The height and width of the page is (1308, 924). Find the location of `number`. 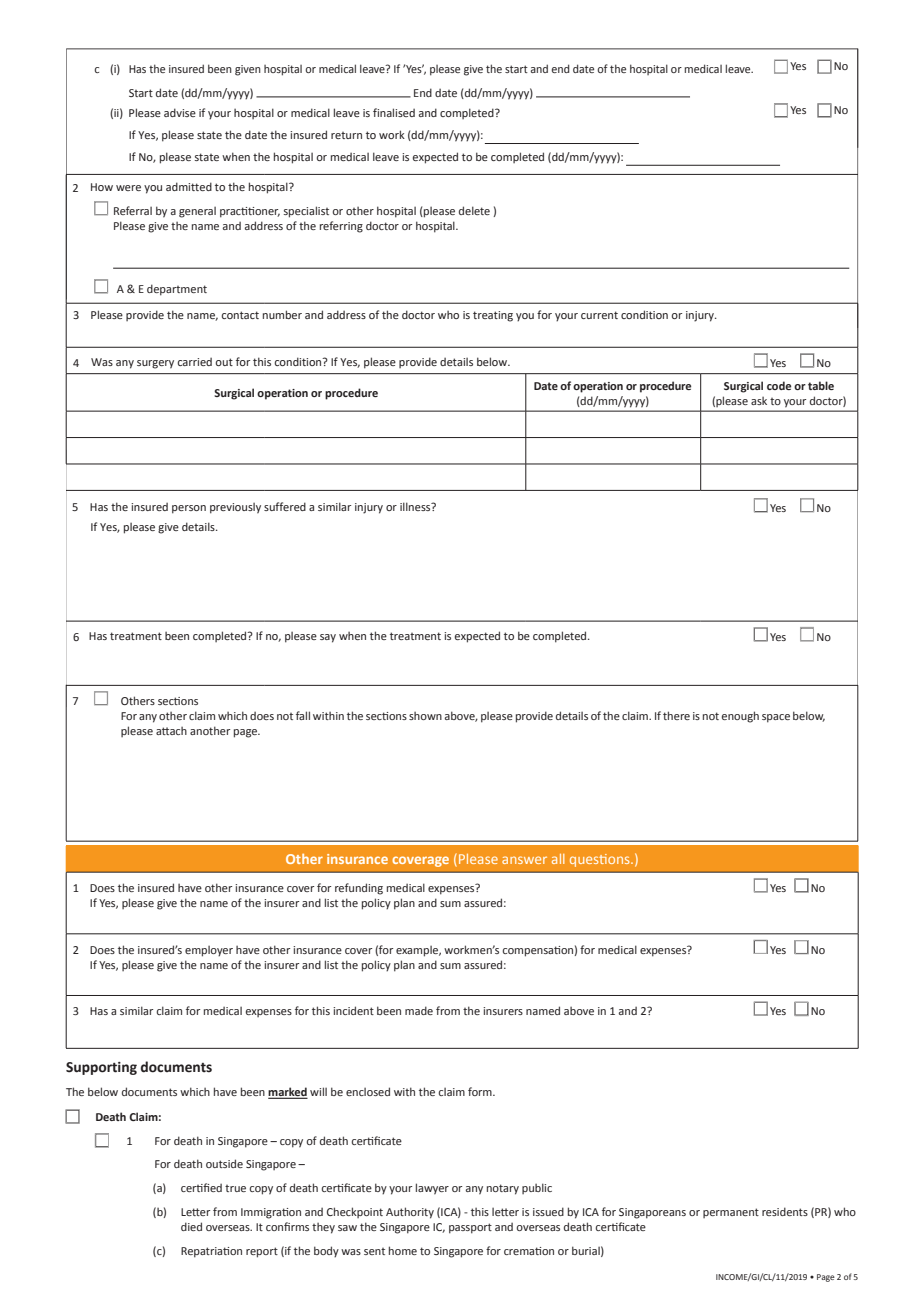

number is located at coordinates (282, 314).
